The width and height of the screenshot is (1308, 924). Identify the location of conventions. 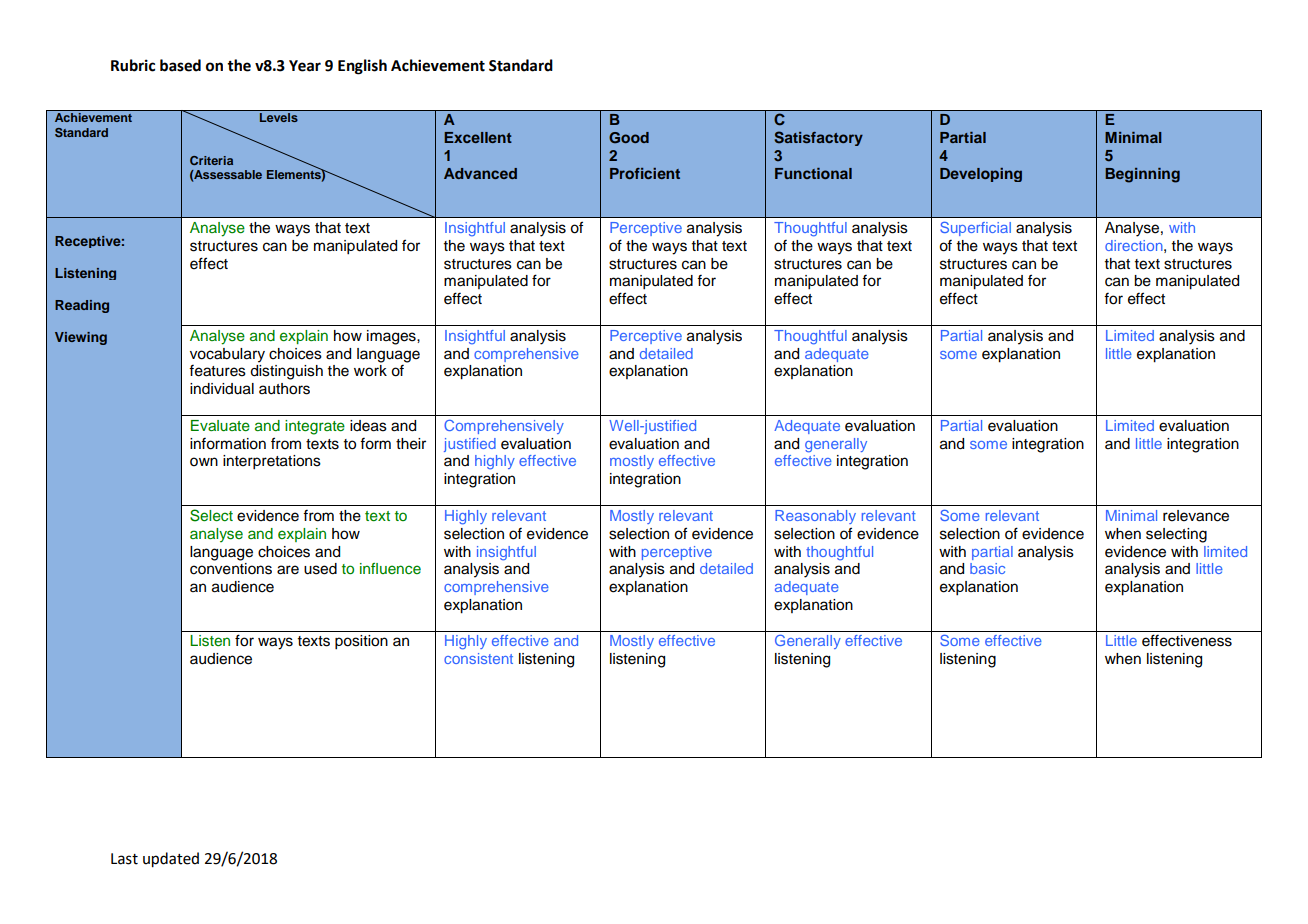
(231, 569).
